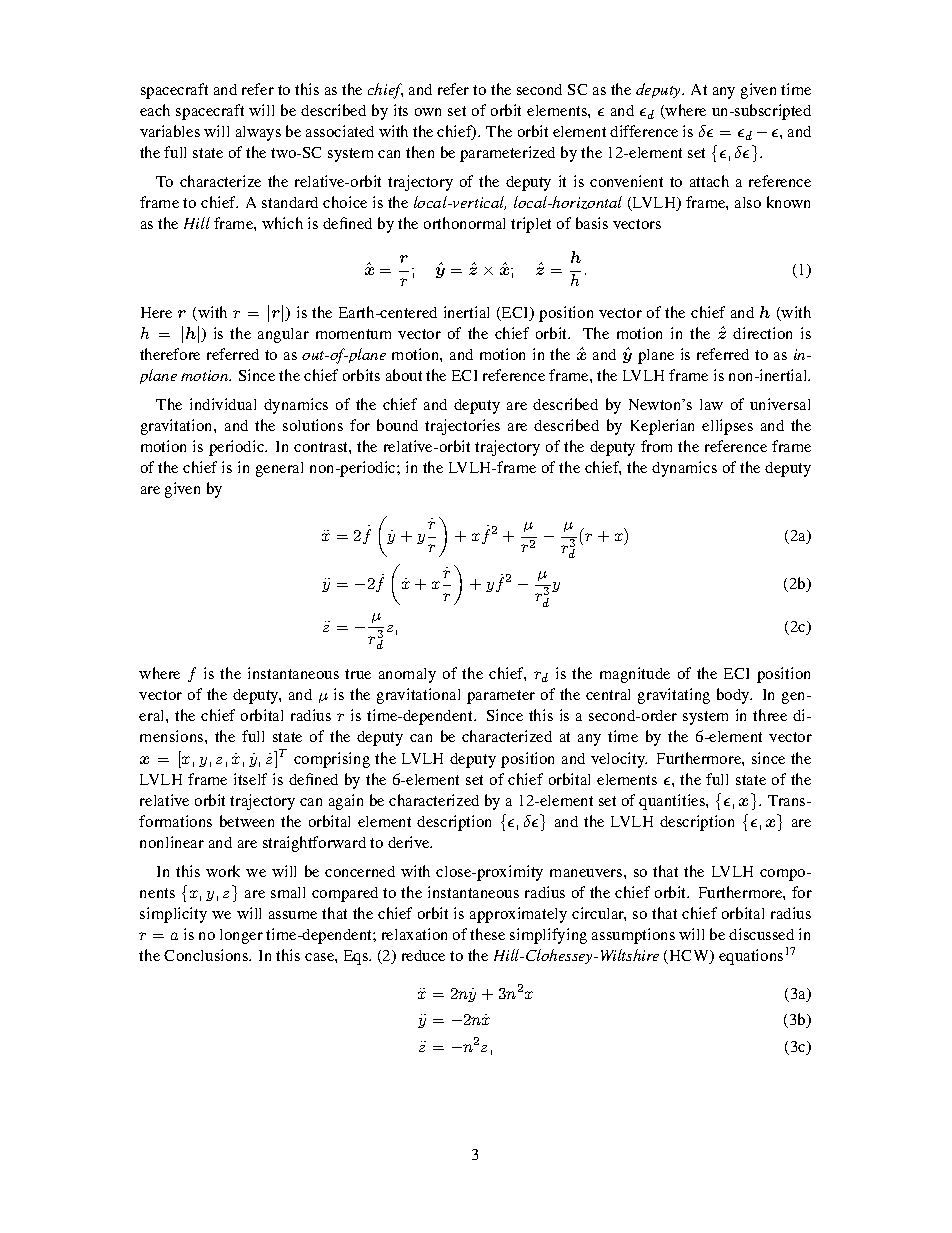 This screenshot has height=1233, width=952. I want to click on anomaly, so click(407, 675).
